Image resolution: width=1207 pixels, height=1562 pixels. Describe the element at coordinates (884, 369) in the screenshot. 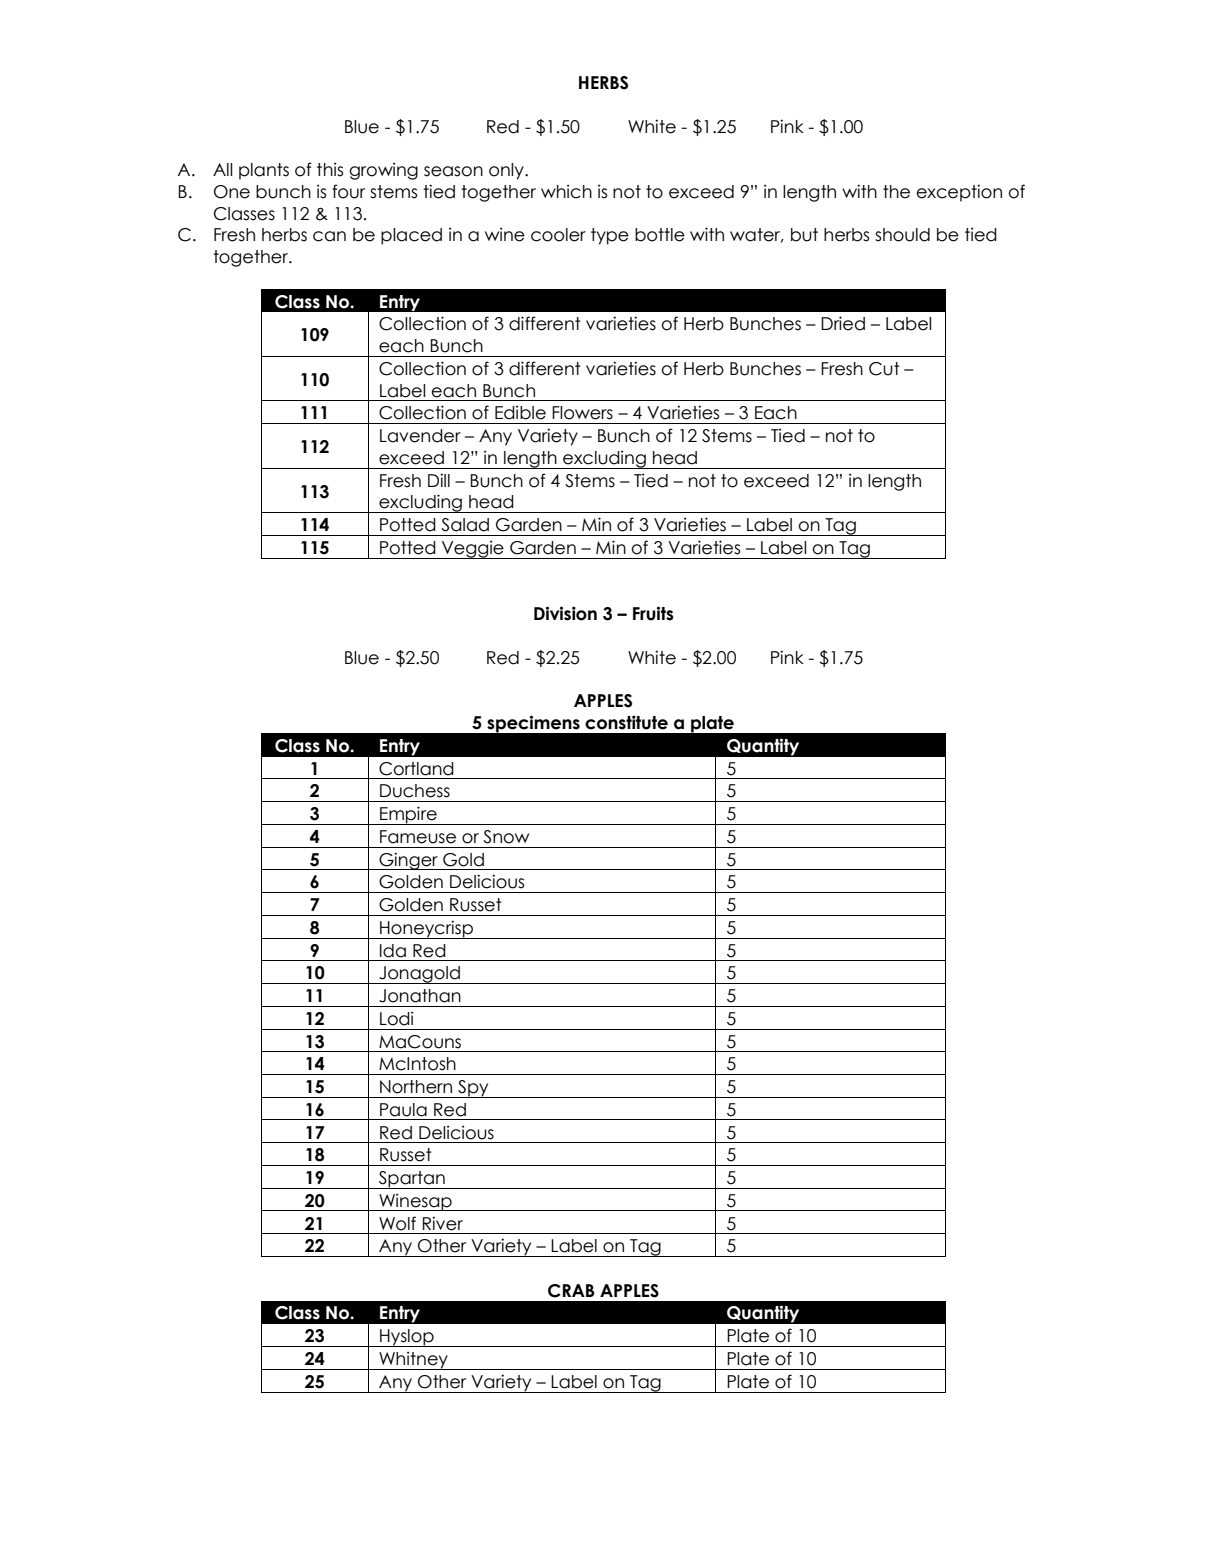

I see `Cut` at that location.
